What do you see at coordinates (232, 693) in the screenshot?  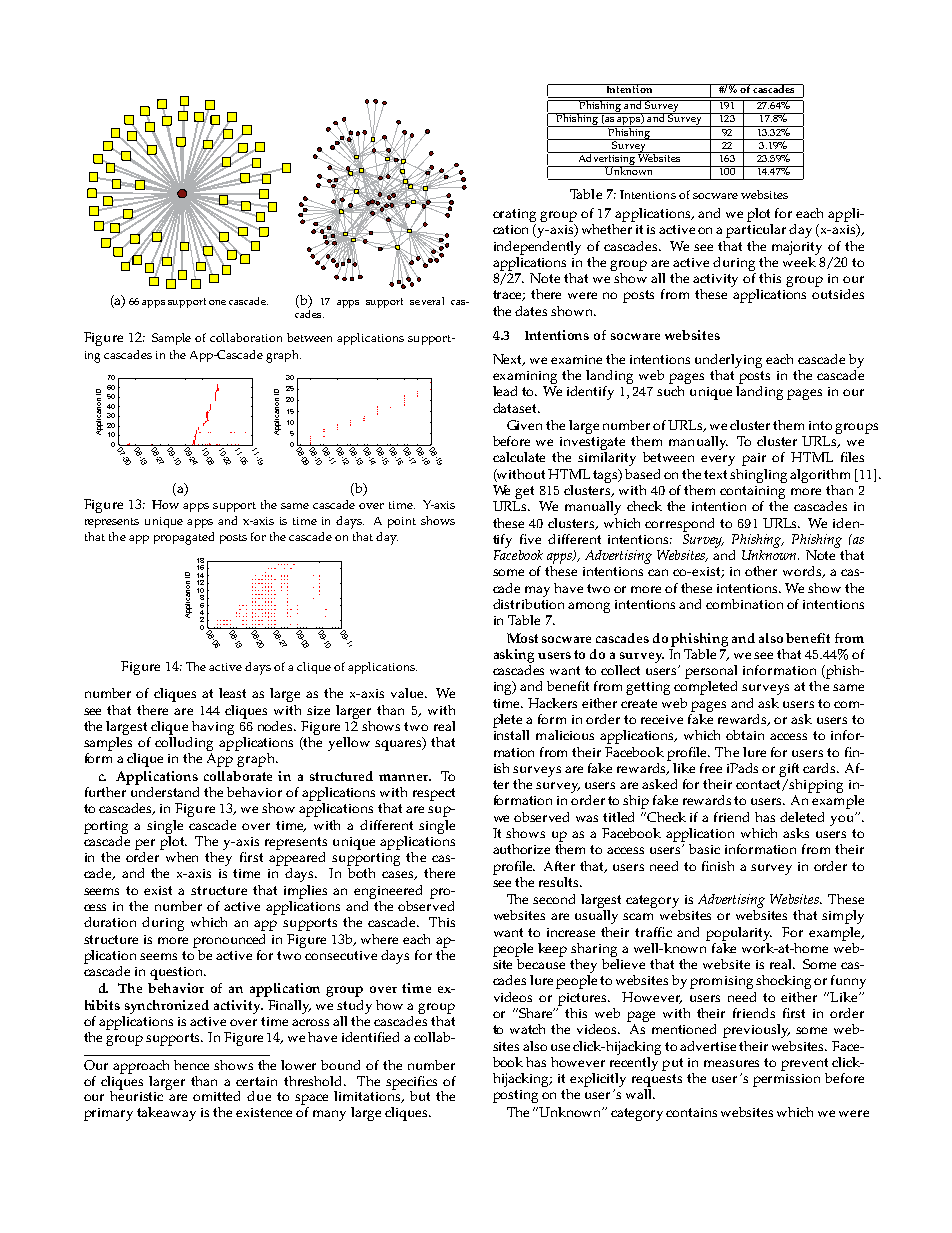 I see `least` at bounding box center [232, 693].
